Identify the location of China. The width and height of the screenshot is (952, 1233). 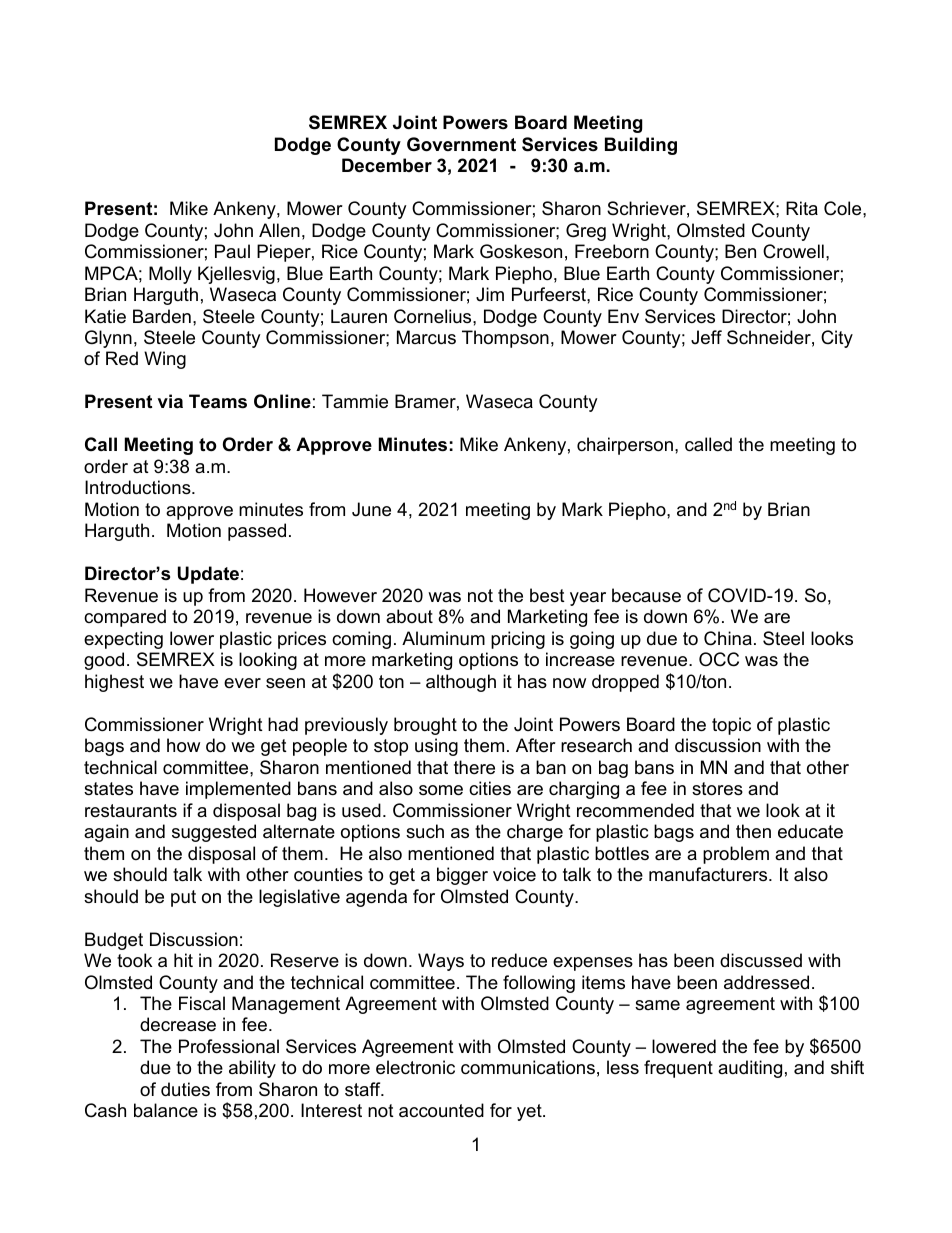
(728, 638).
